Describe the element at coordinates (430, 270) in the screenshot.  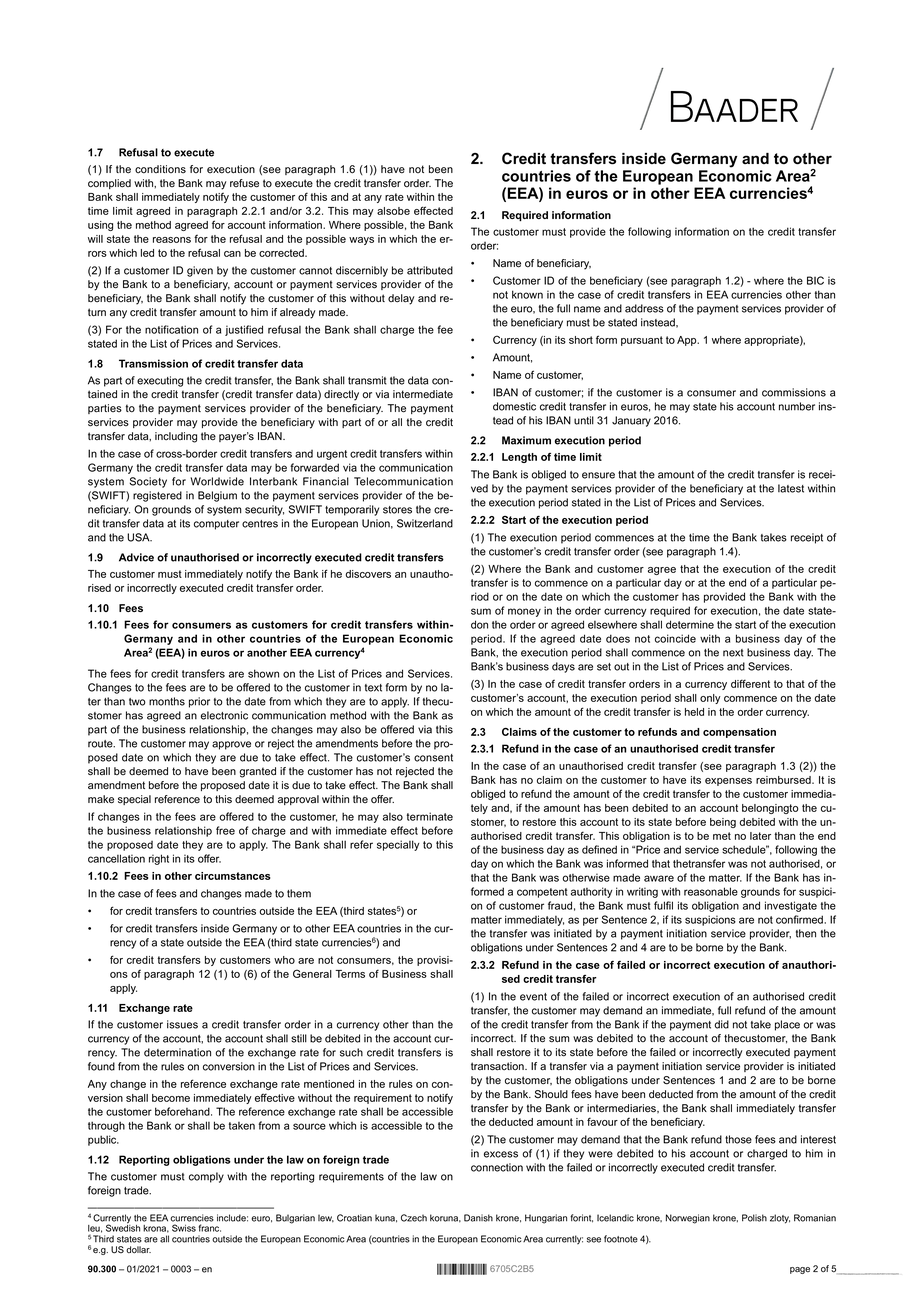
I see `attributed` at that location.
